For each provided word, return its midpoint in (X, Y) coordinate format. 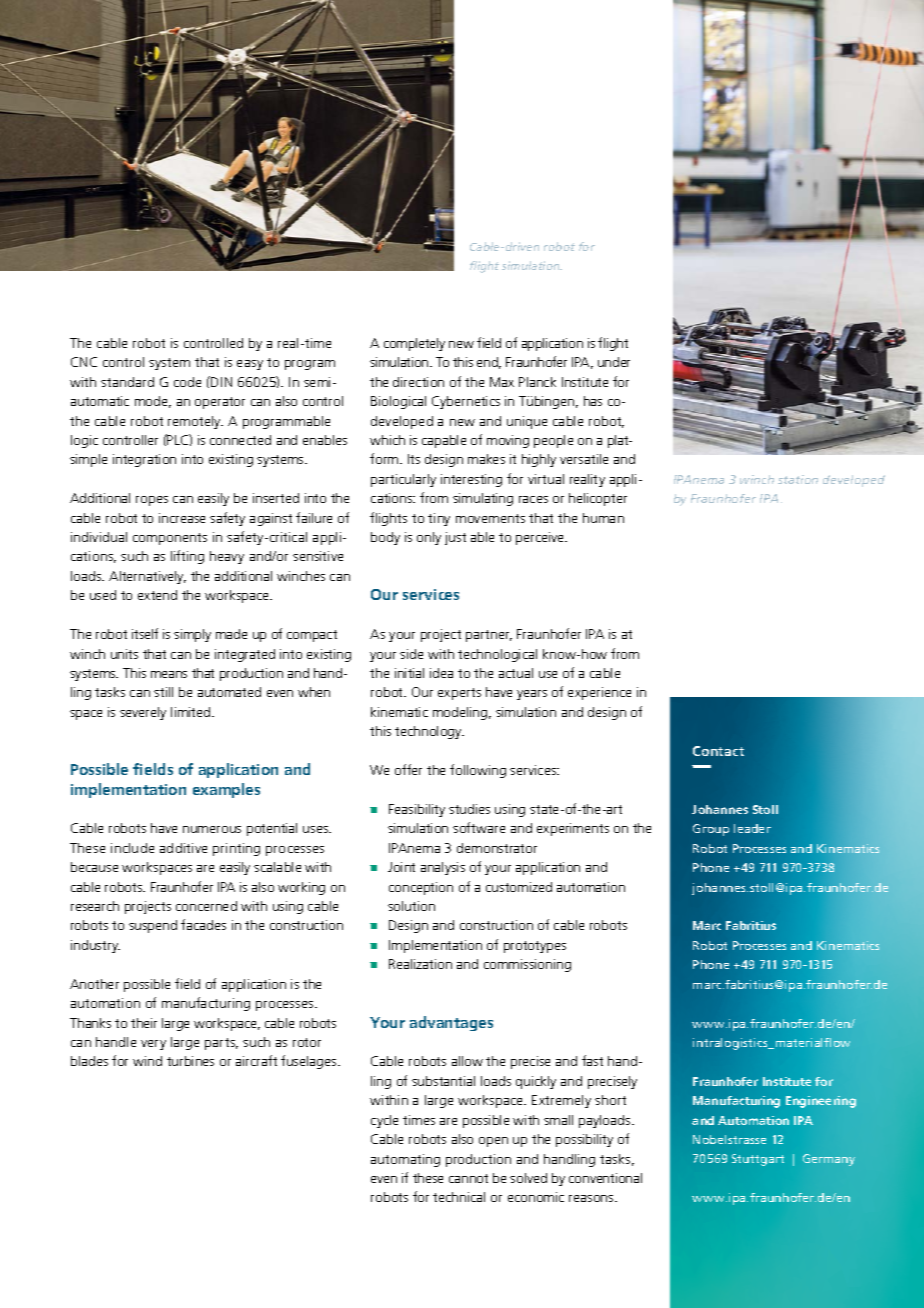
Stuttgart (758, 1160)
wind (147, 1061)
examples (226, 790)
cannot (468, 1178)
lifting (187, 557)
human (603, 518)
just (455, 538)
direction (418, 382)
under (614, 362)
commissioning (527, 965)
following (478, 771)
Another (94, 984)
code (187, 382)
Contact (718, 751)
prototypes (535, 947)
